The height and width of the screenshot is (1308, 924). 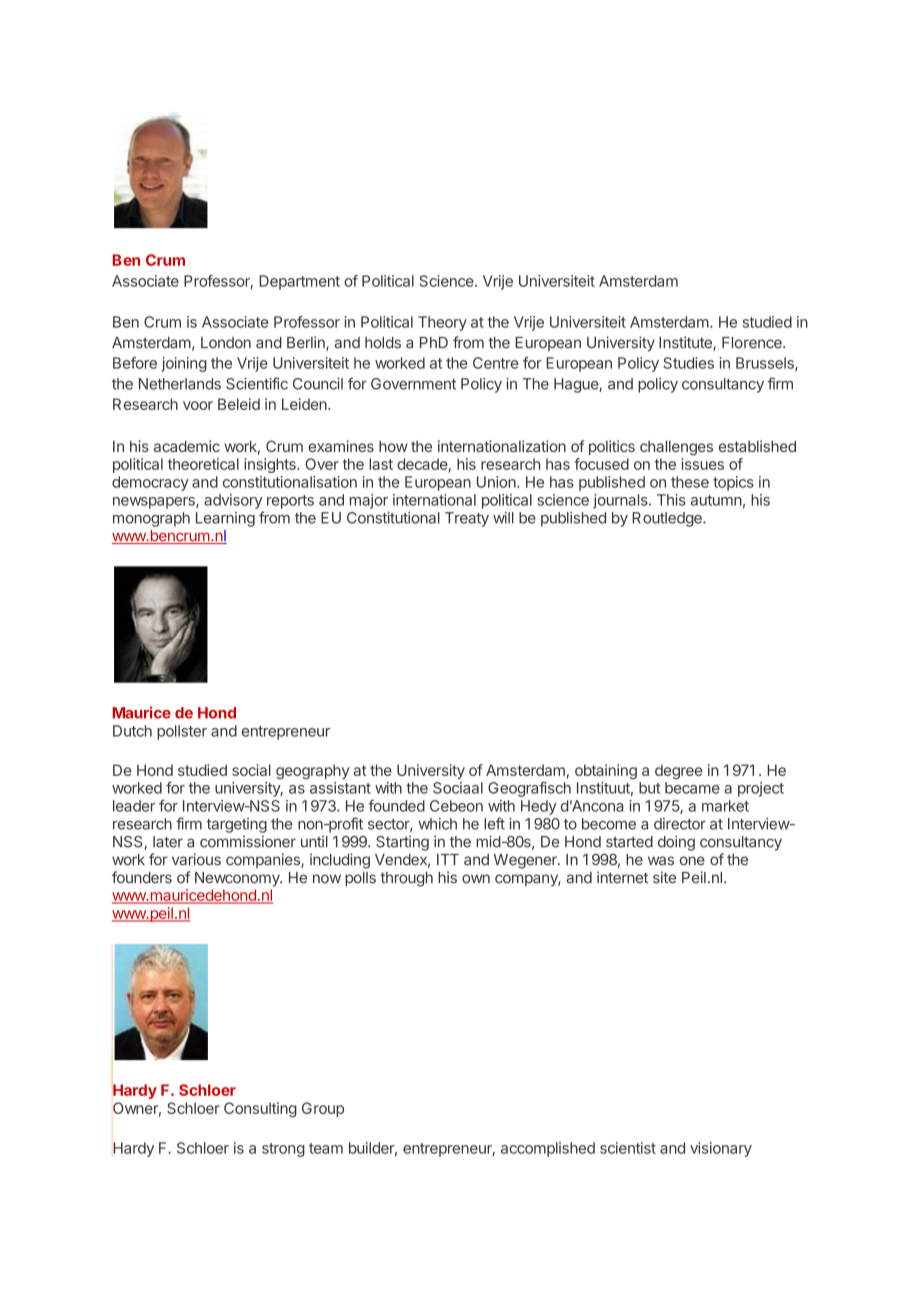 What do you see at coordinates (260, 1109) in the screenshot?
I see `Consulting` at bounding box center [260, 1109].
